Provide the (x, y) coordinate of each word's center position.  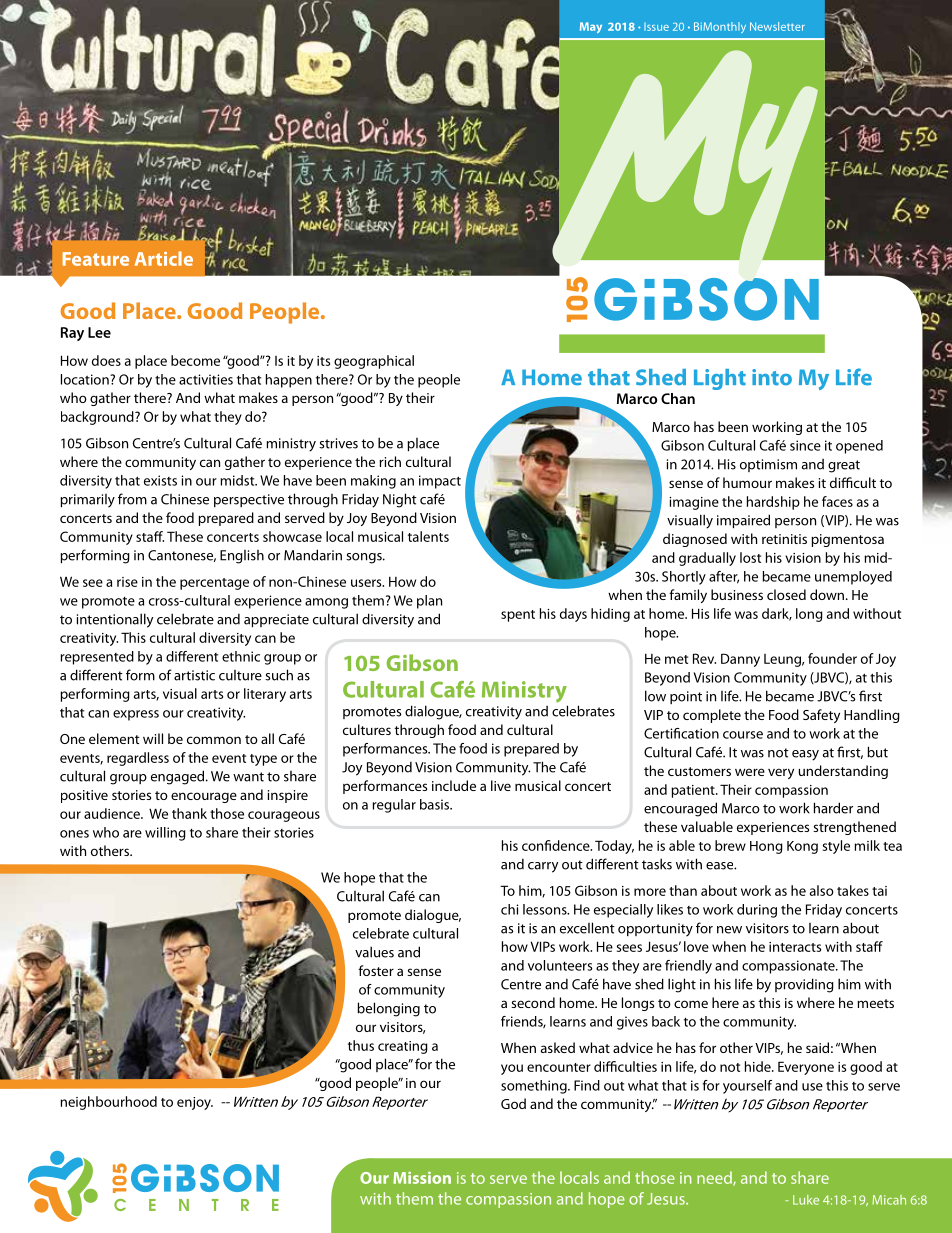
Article (164, 258)
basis (435, 804)
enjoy (195, 1103)
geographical (374, 362)
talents (428, 536)
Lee (99, 332)
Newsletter (777, 26)
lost (750, 557)
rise (127, 582)
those (227, 813)
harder (833, 808)
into (772, 377)
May (591, 27)
